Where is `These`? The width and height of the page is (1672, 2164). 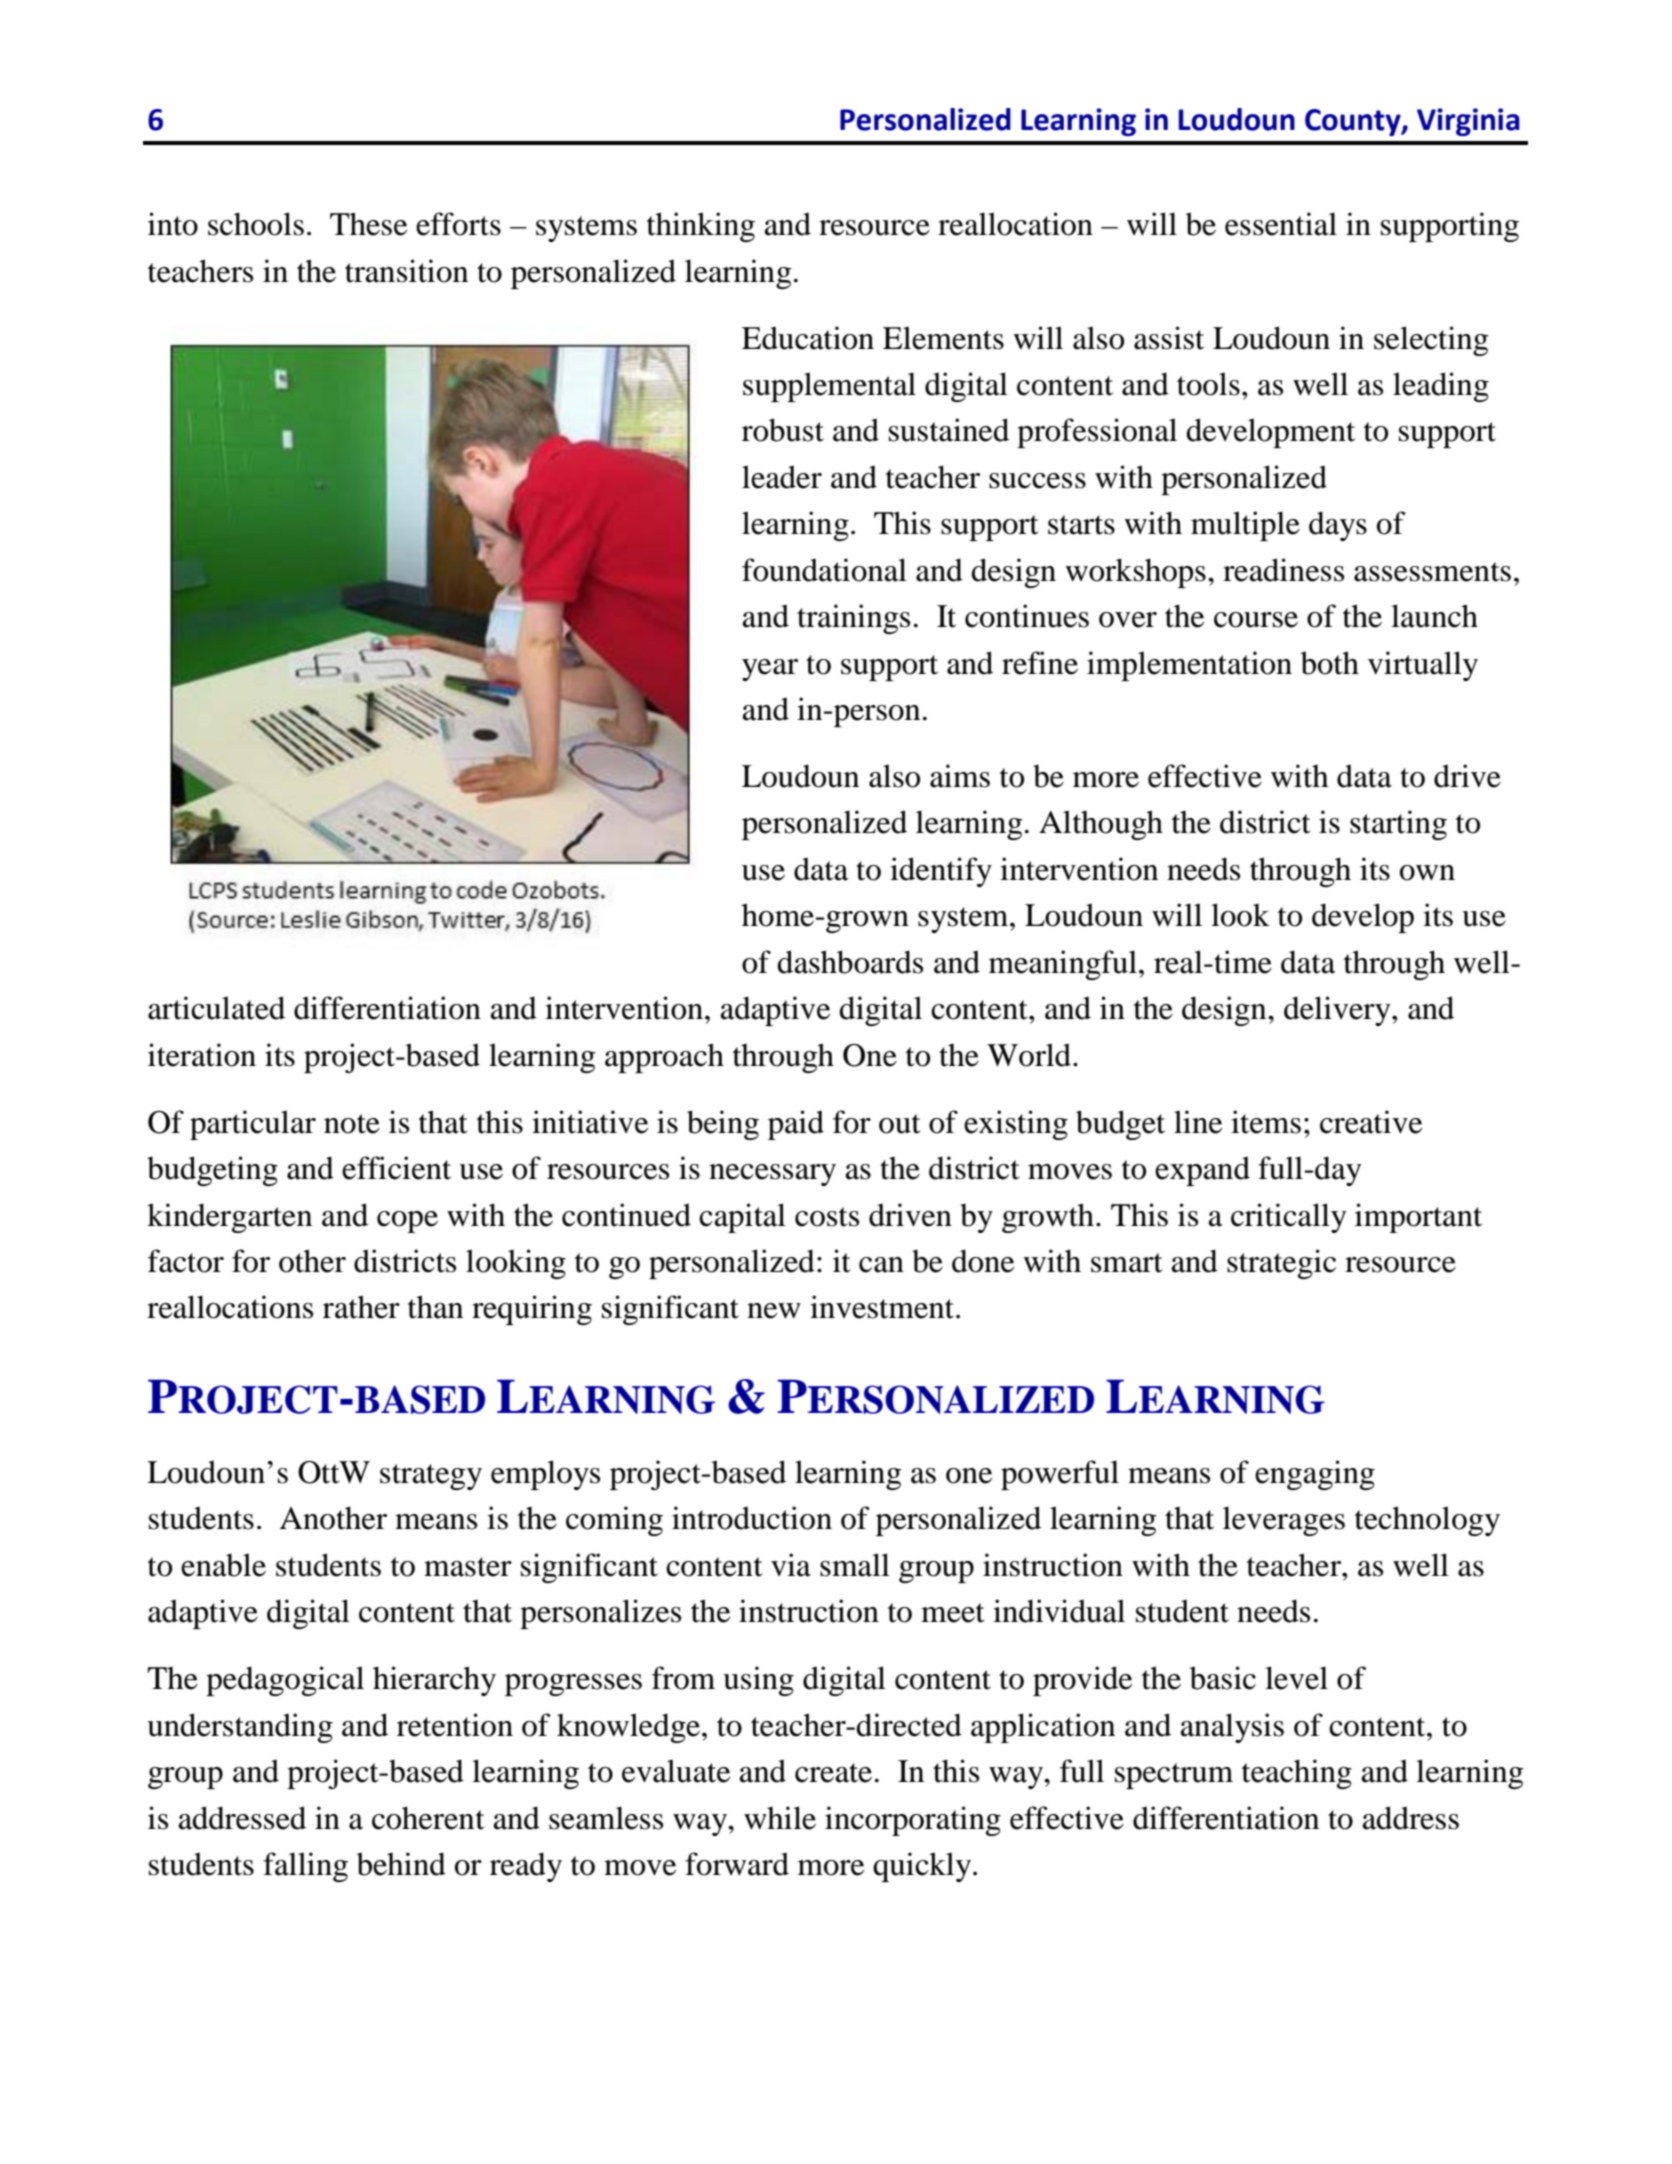
These is located at coordinates (368, 224).
